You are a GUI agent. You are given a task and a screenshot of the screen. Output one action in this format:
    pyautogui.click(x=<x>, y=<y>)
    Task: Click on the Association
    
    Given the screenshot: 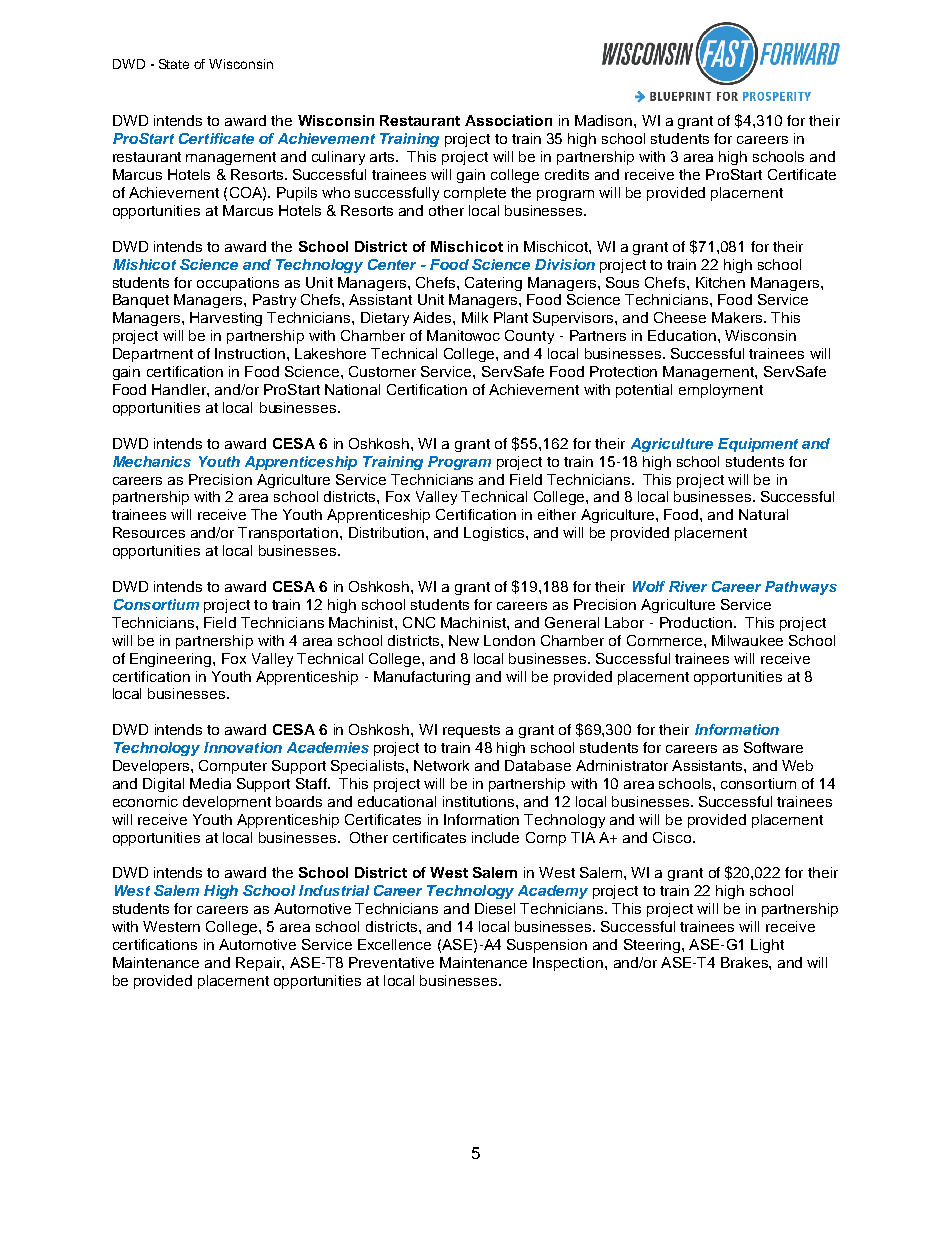 What is the action you would take?
    pyautogui.click(x=508, y=120)
